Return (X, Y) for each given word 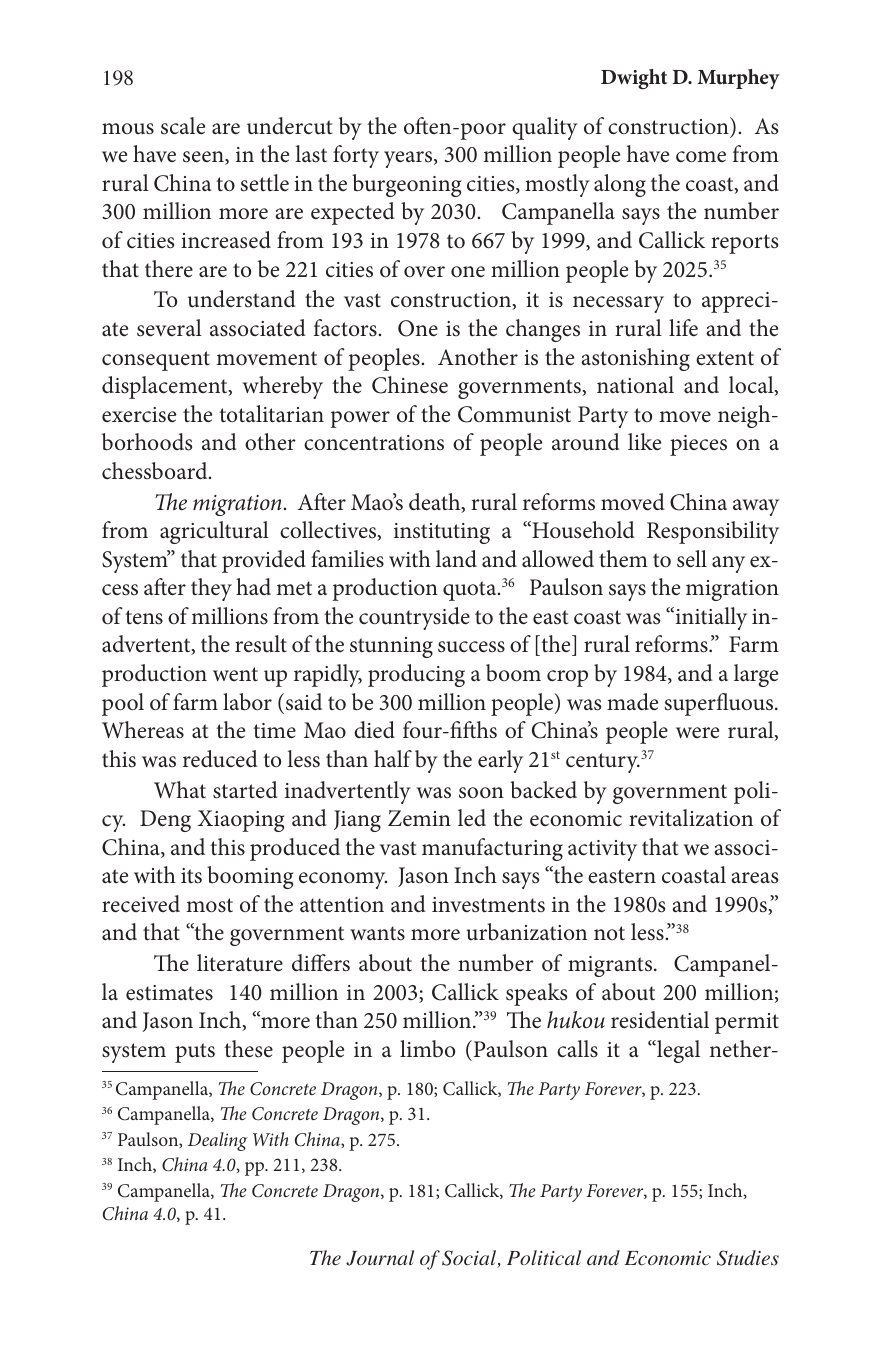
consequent (156, 361)
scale (183, 126)
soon (481, 793)
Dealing (218, 1141)
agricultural (214, 532)
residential (660, 1020)
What (180, 790)
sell (692, 559)
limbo (427, 1049)
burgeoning (407, 185)
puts (195, 1053)
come (701, 157)
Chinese (410, 385)
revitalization (691, 818)
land (456, 558)
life (683, 327)
